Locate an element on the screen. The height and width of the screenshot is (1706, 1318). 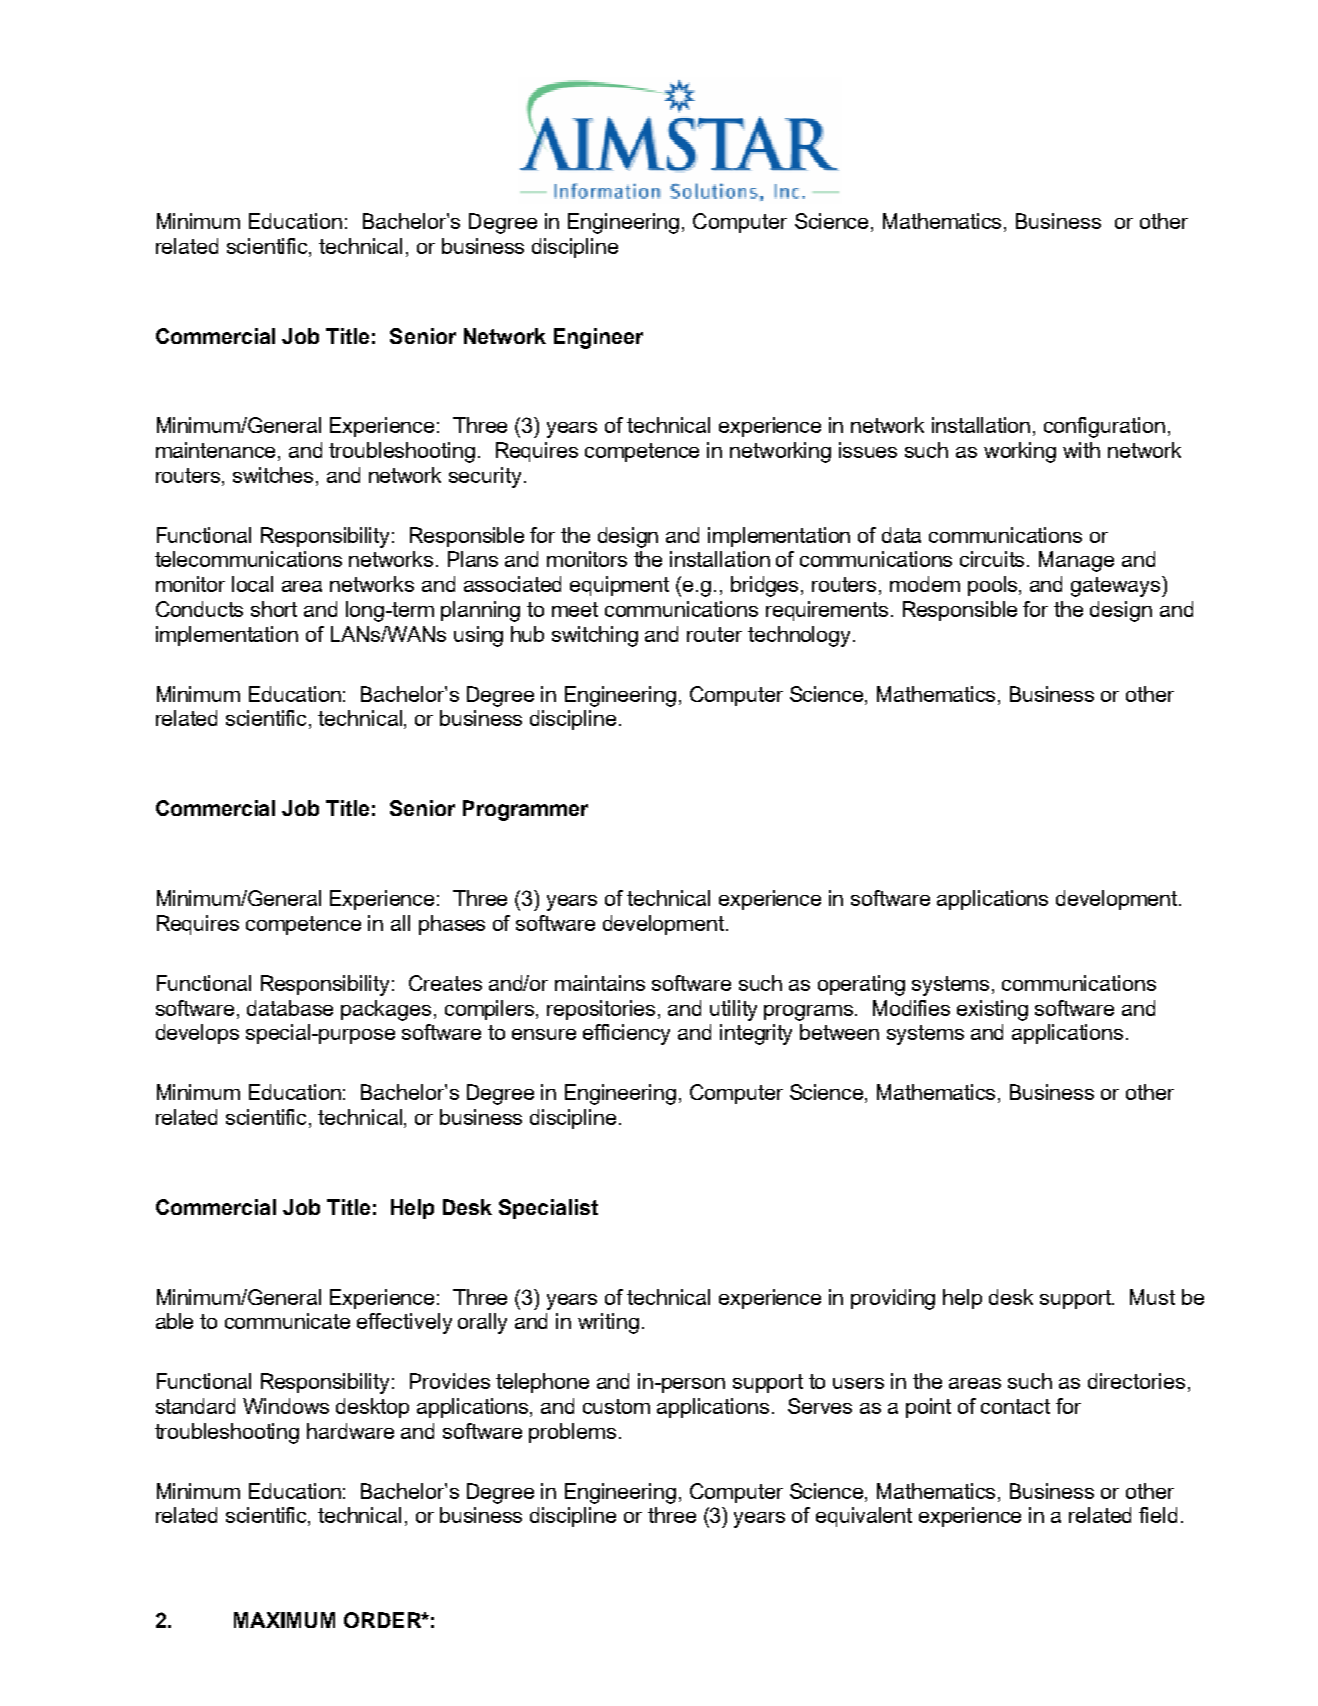
MAXIMUM is located at coordinates (284, 1620).
